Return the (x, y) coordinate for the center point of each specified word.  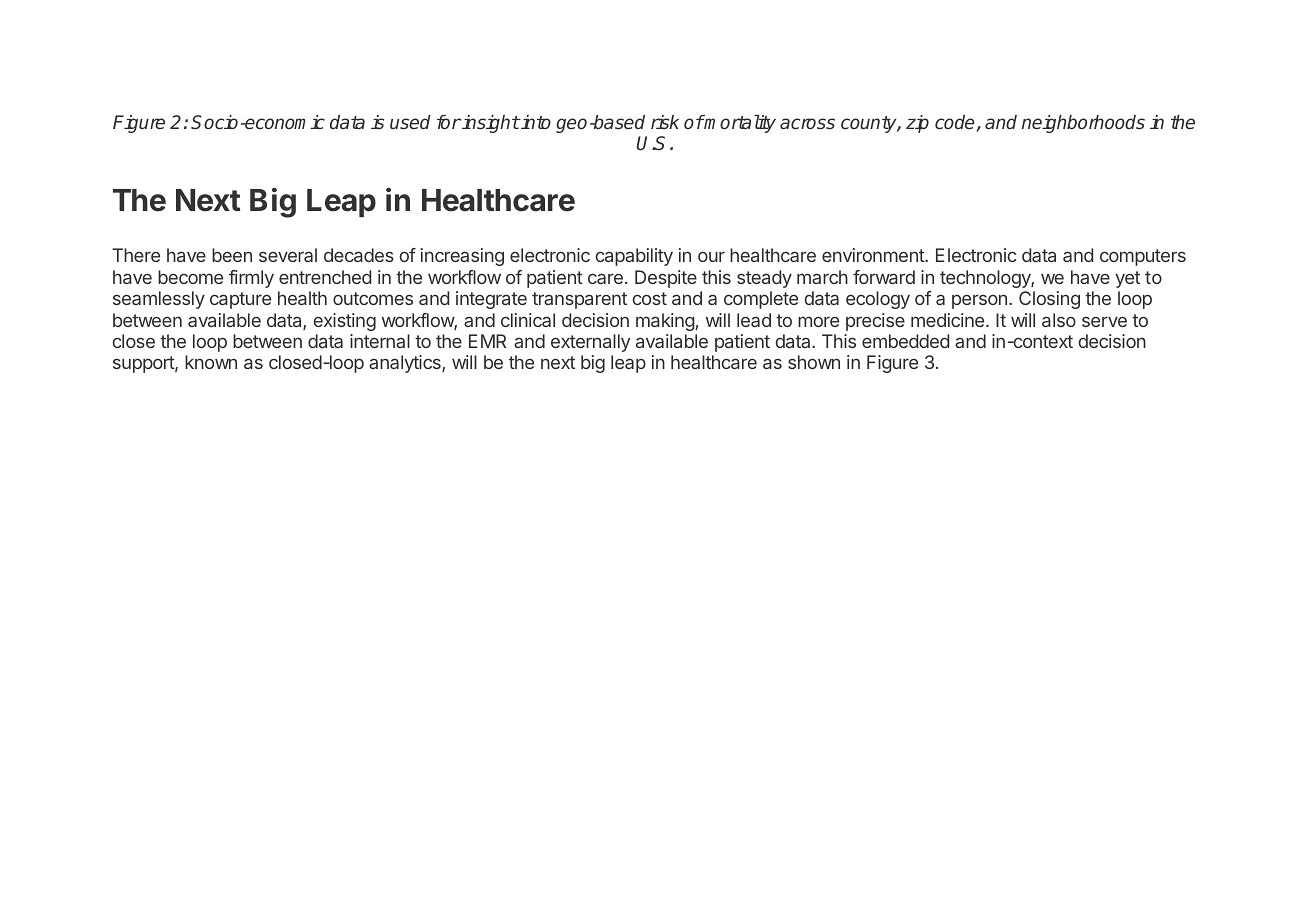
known (211, 362)
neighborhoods (1083, 124)
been (232, 255)
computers (1143, 257)
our (711, 257)
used (410, 122)
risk (665, 122)
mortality (739, 123)
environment (874, 255)
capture (240, 300)
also (1059, 320)
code (956, 123)
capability (634, 257)
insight (490, 124)
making (665, 322)
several (288, 255)
